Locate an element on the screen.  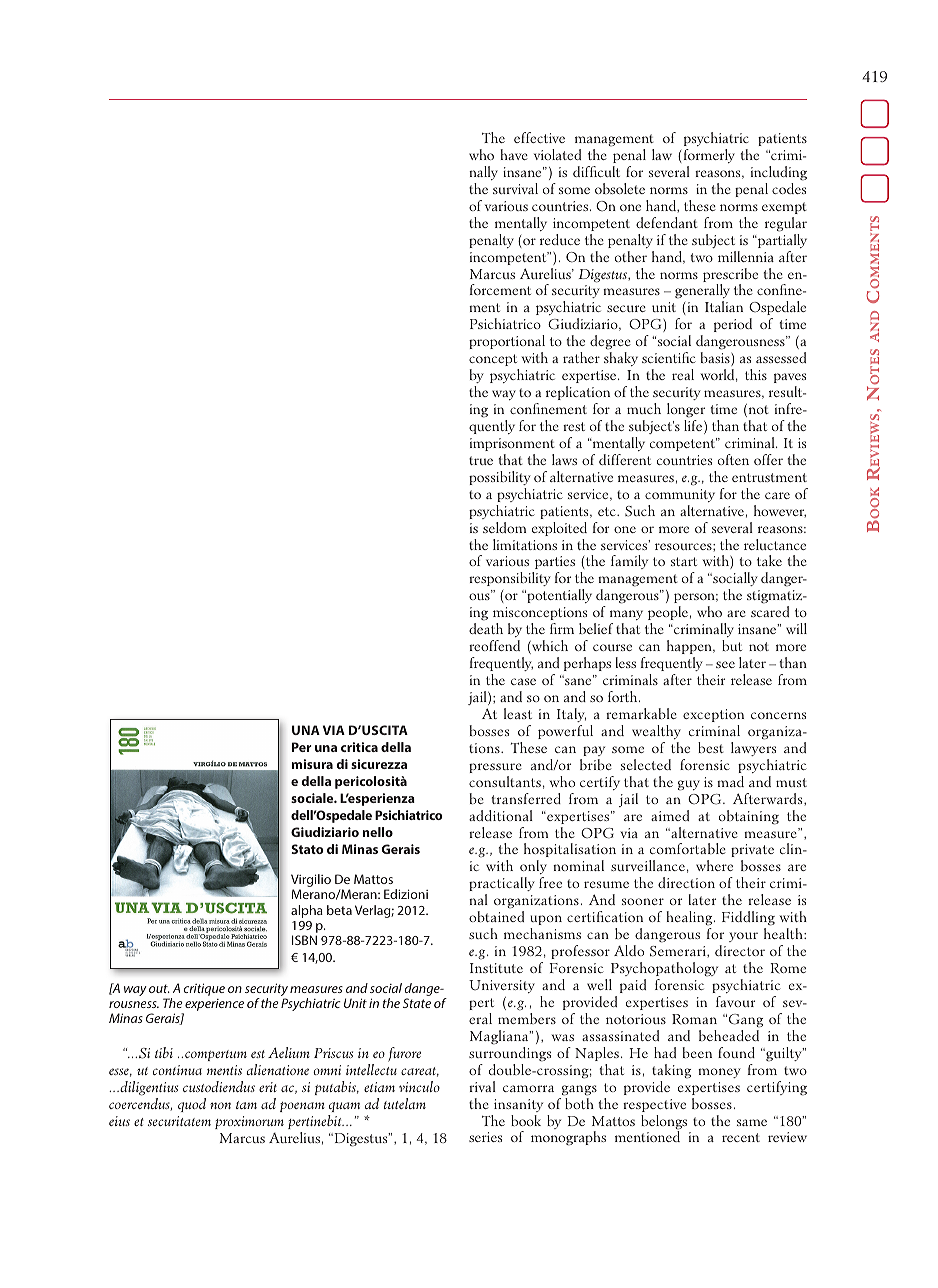
consultants is located at coordinates (505, 781).
